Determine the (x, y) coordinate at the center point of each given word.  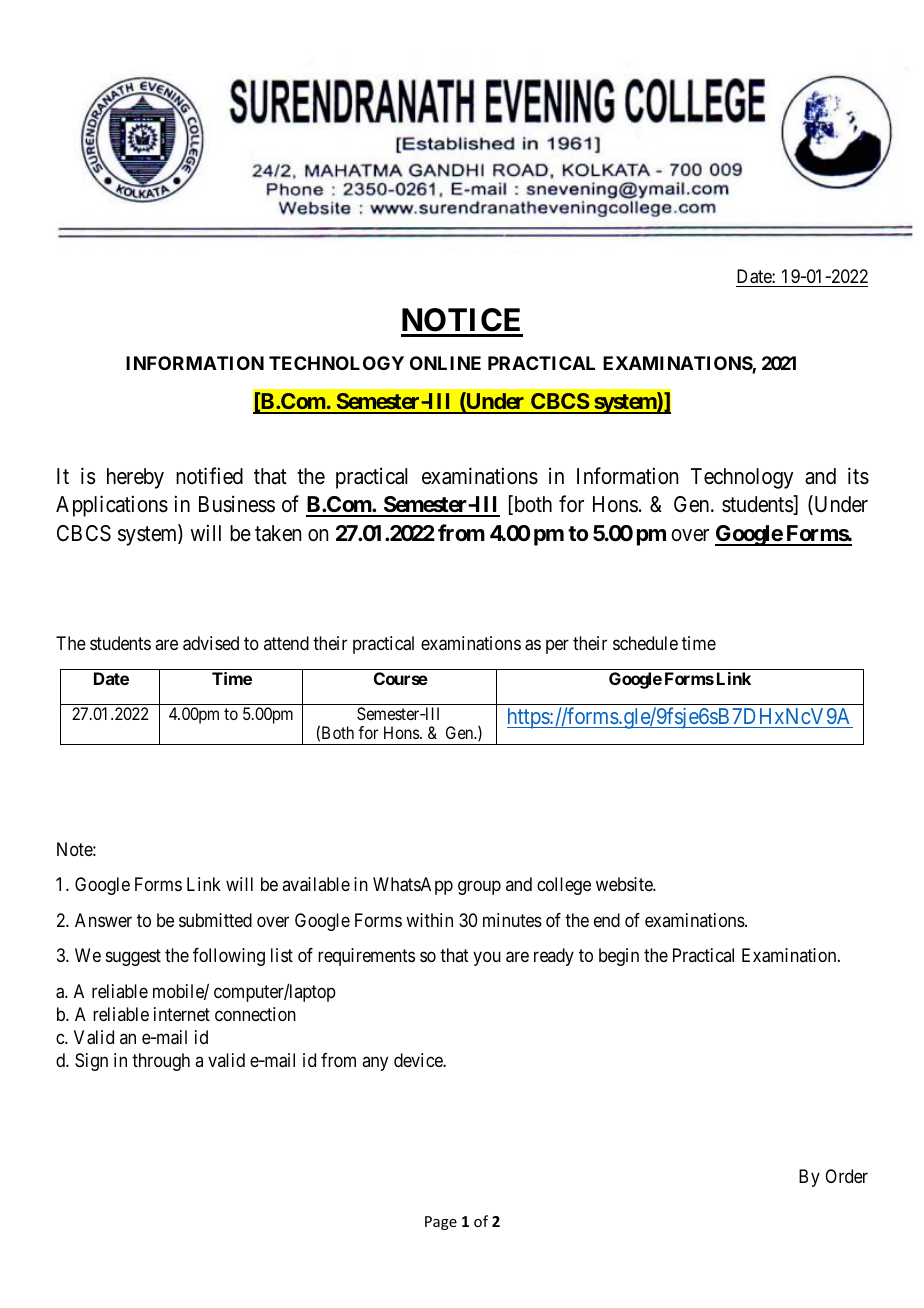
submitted (215, 920)
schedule (645, 643)
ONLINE (445, 363)
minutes (512, 920)
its (858, 476)
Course (401, 678)
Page (441, 1223)
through (161, 1062)
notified (209, 476)
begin (619, 957)
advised (211, 643)
